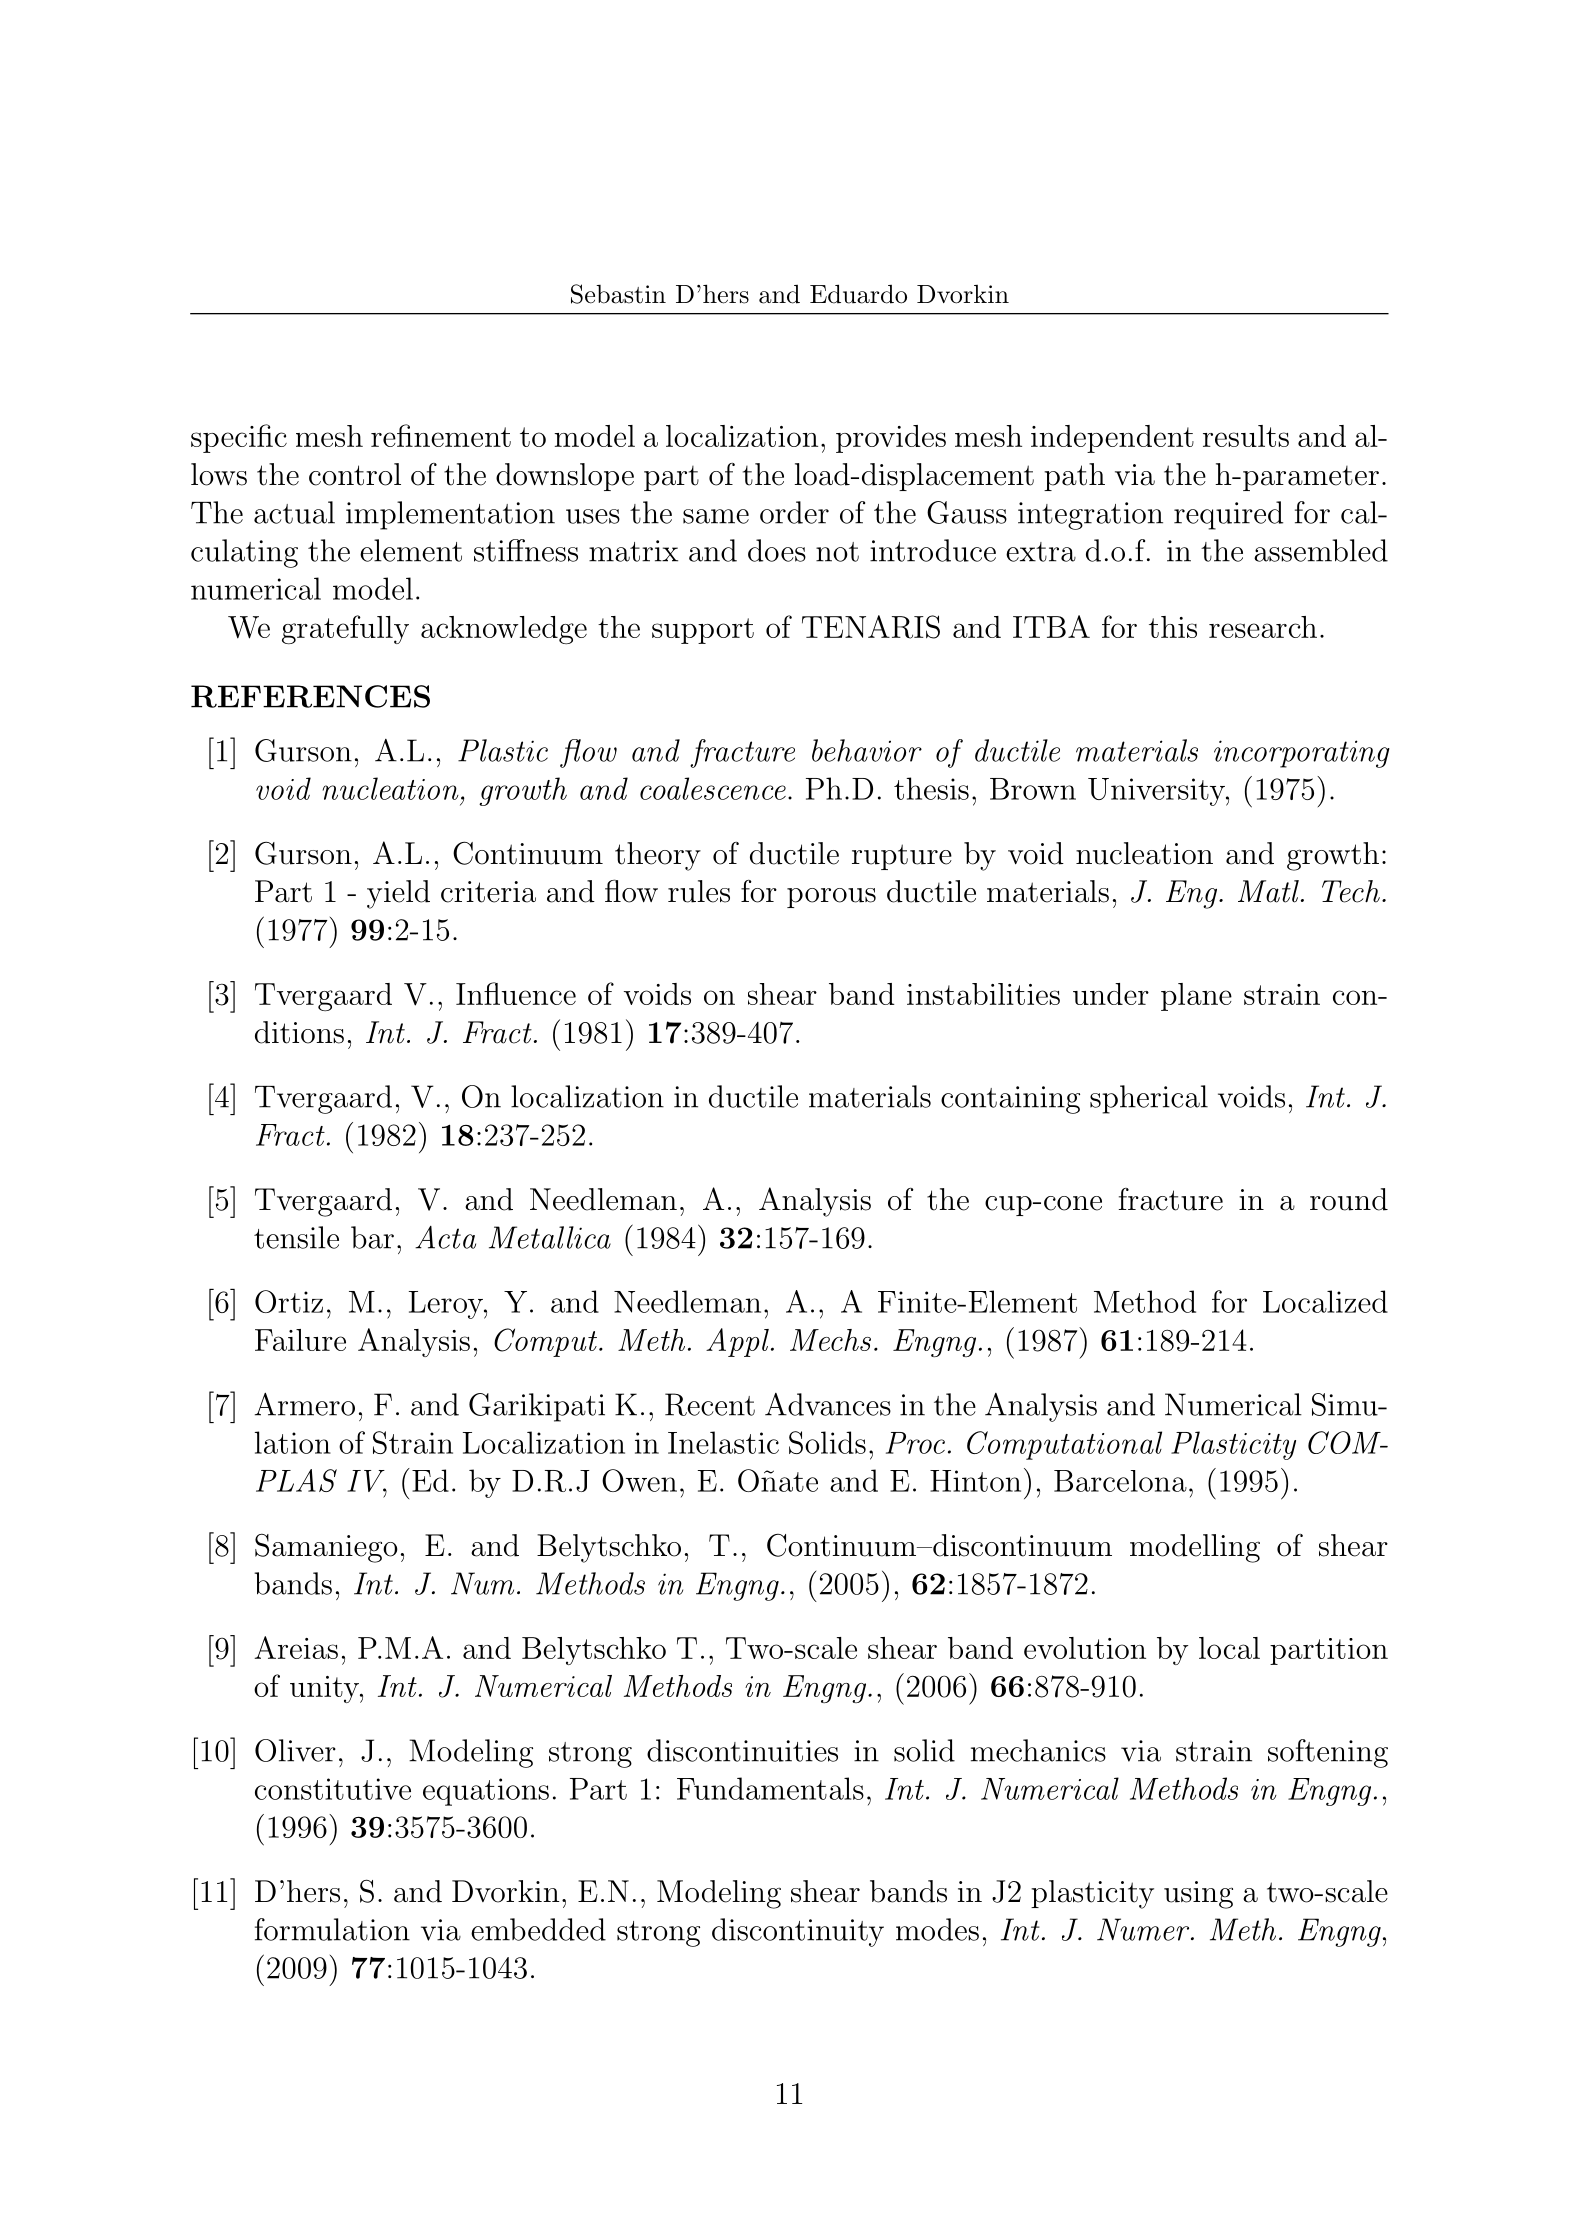  What do you see at coordinates (1349, 1199) in the document?
I see `round` at bounding box center [1349, 1199].
